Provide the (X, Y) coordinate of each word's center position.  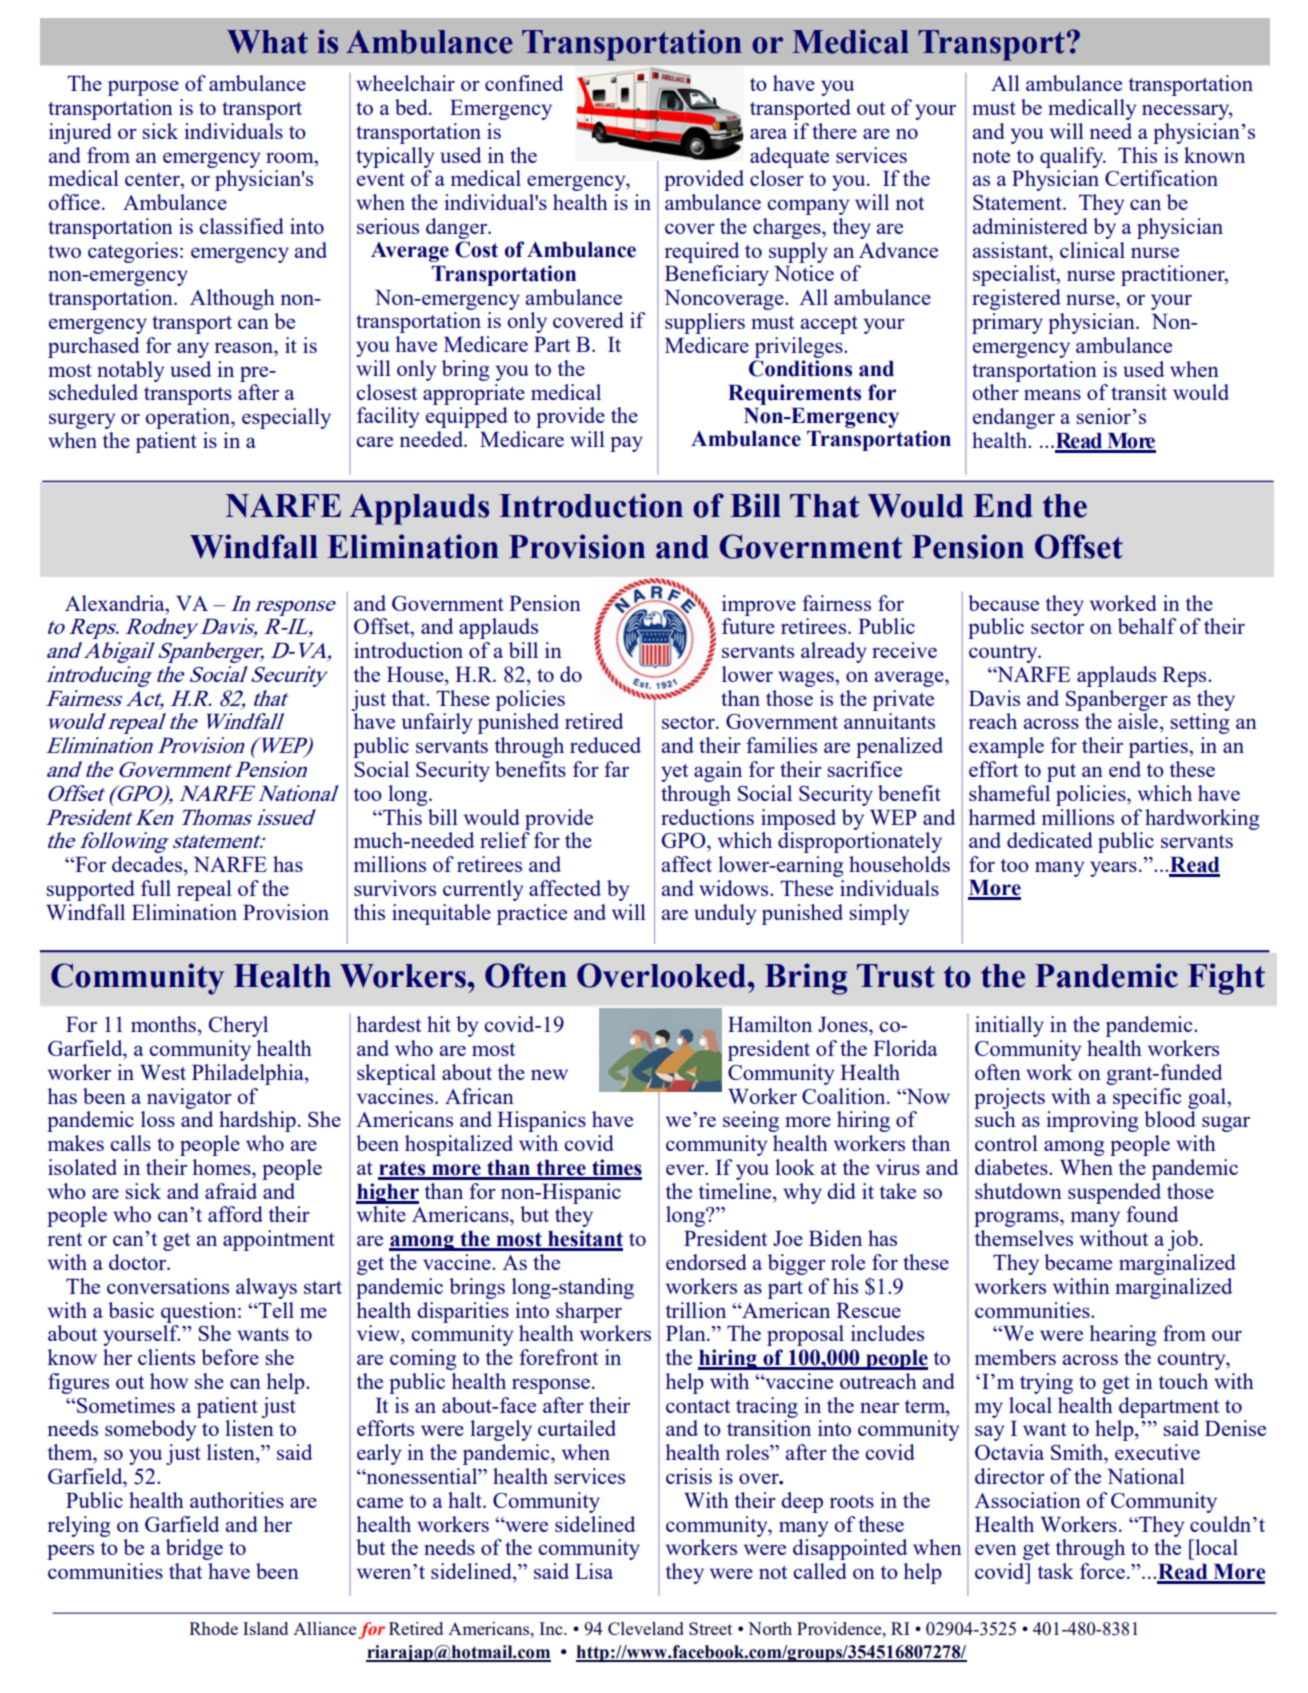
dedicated (1050, 840)
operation (188, 418)
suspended (1114, 1193)
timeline (736, 1191)
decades (148, 865)
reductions (707, 817)
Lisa (594, 1571)
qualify (1073, 157)
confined (524, 83)
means (1052, 394)
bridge (194, 1549)
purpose (143, 88)
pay (626, 444)
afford (235, 1214)
